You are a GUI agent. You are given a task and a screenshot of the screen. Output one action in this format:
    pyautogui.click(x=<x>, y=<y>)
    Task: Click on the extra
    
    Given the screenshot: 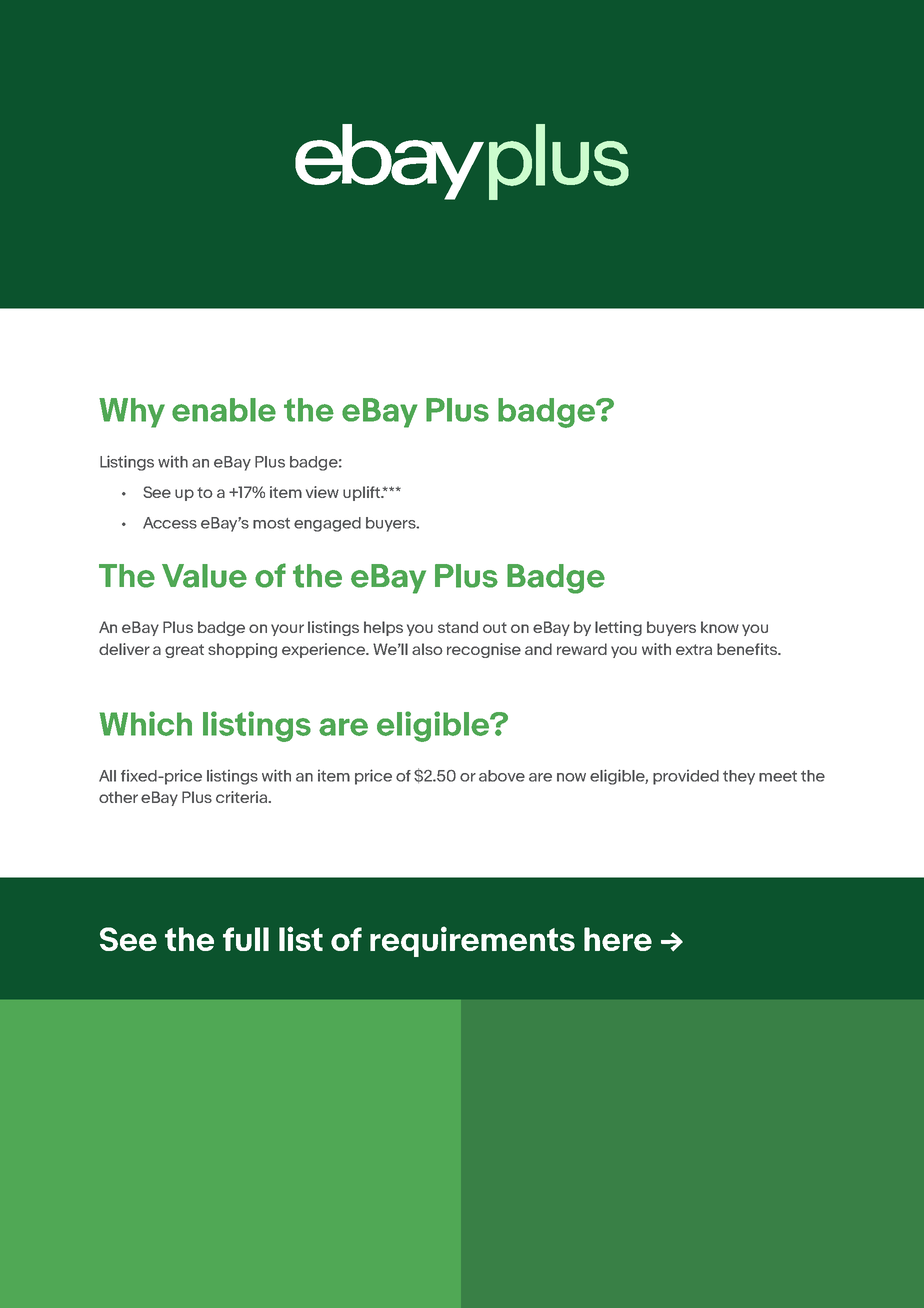 What is the action you would take?
    pyautogui.click(x=694, y=649)
